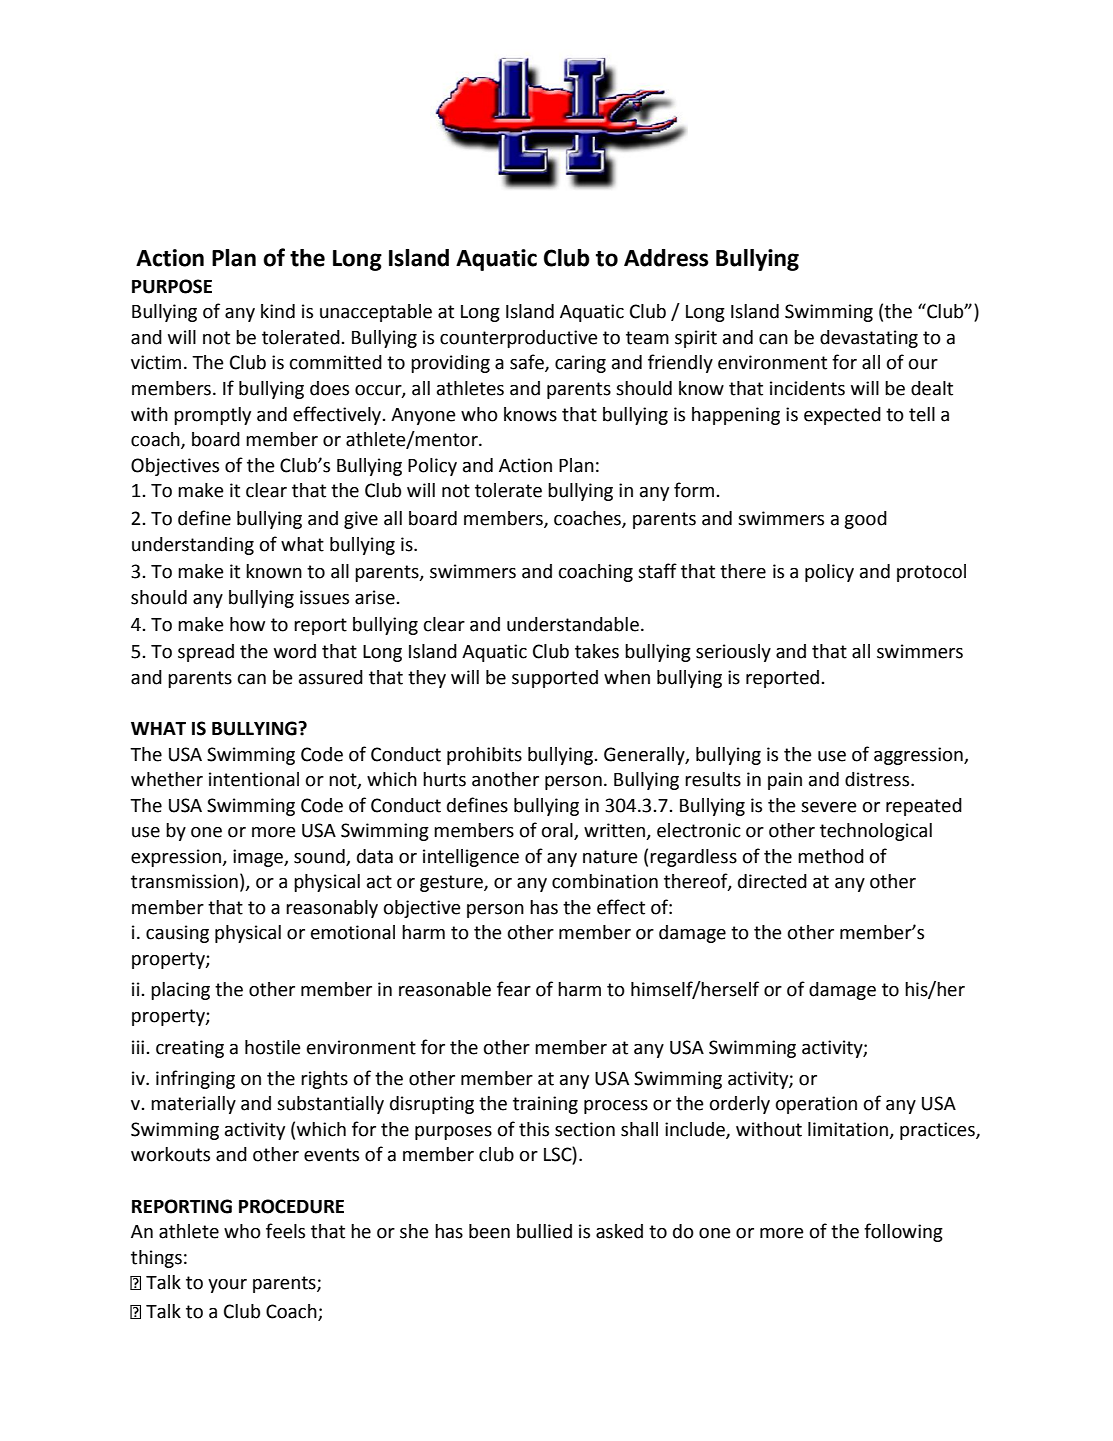 Image resolution: width=1113 pixels, height=1441 pixels. What do you see at coordinates (206, 653) in the screenshot?
I see `spread` at bounding box center [206, 653].
